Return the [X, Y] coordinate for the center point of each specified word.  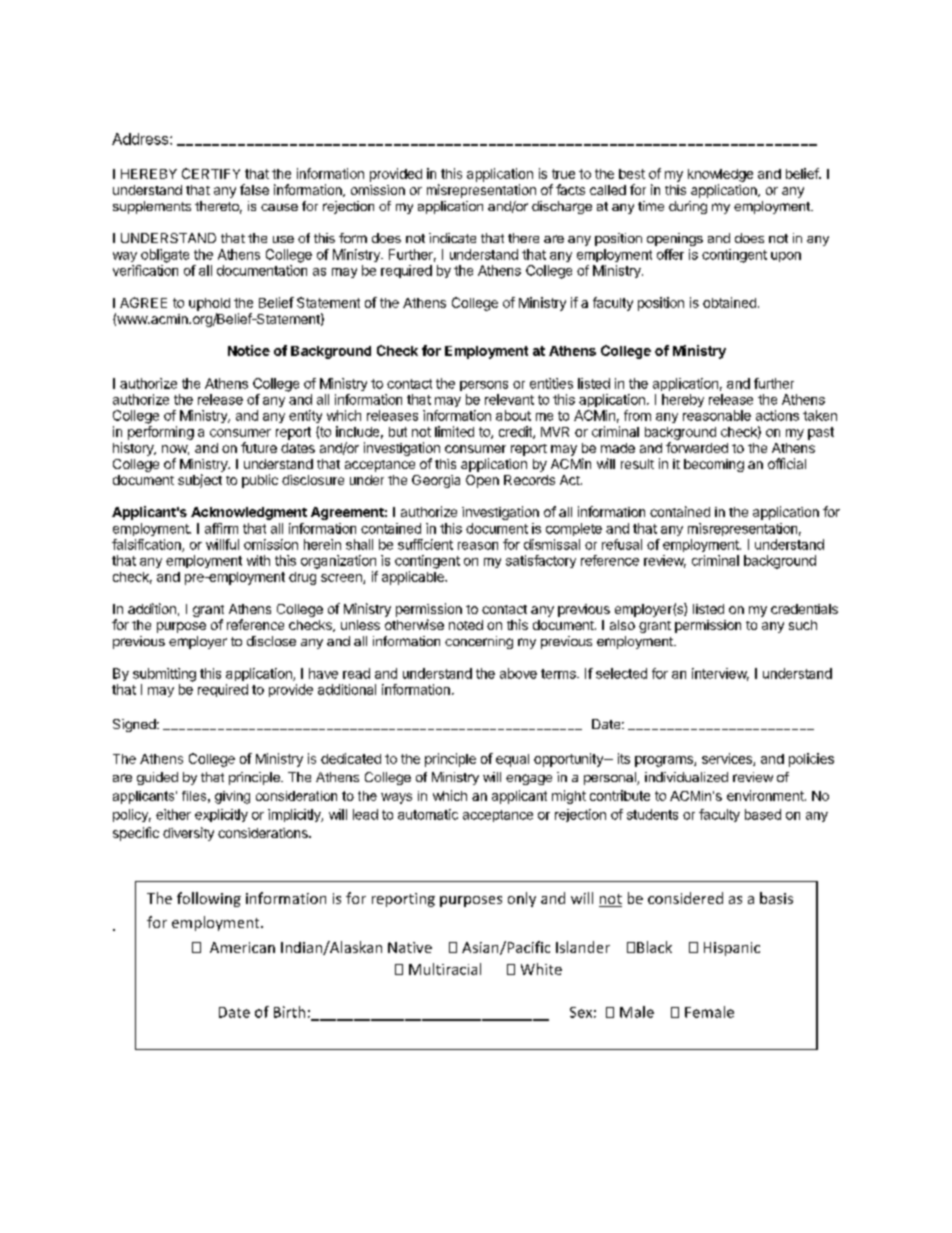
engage [529, 779]
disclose [271, 641]
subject [200, 481]
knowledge [720, 175]
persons [484, 386]
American [242, 947]
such [803, 625]
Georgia [436, 481]
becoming [714, 465]
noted [466, 625]
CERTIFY [211, 173]
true [563, 174]
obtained [729, 302]
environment [766, 795]
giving [232, 797]
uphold [209, 304]
